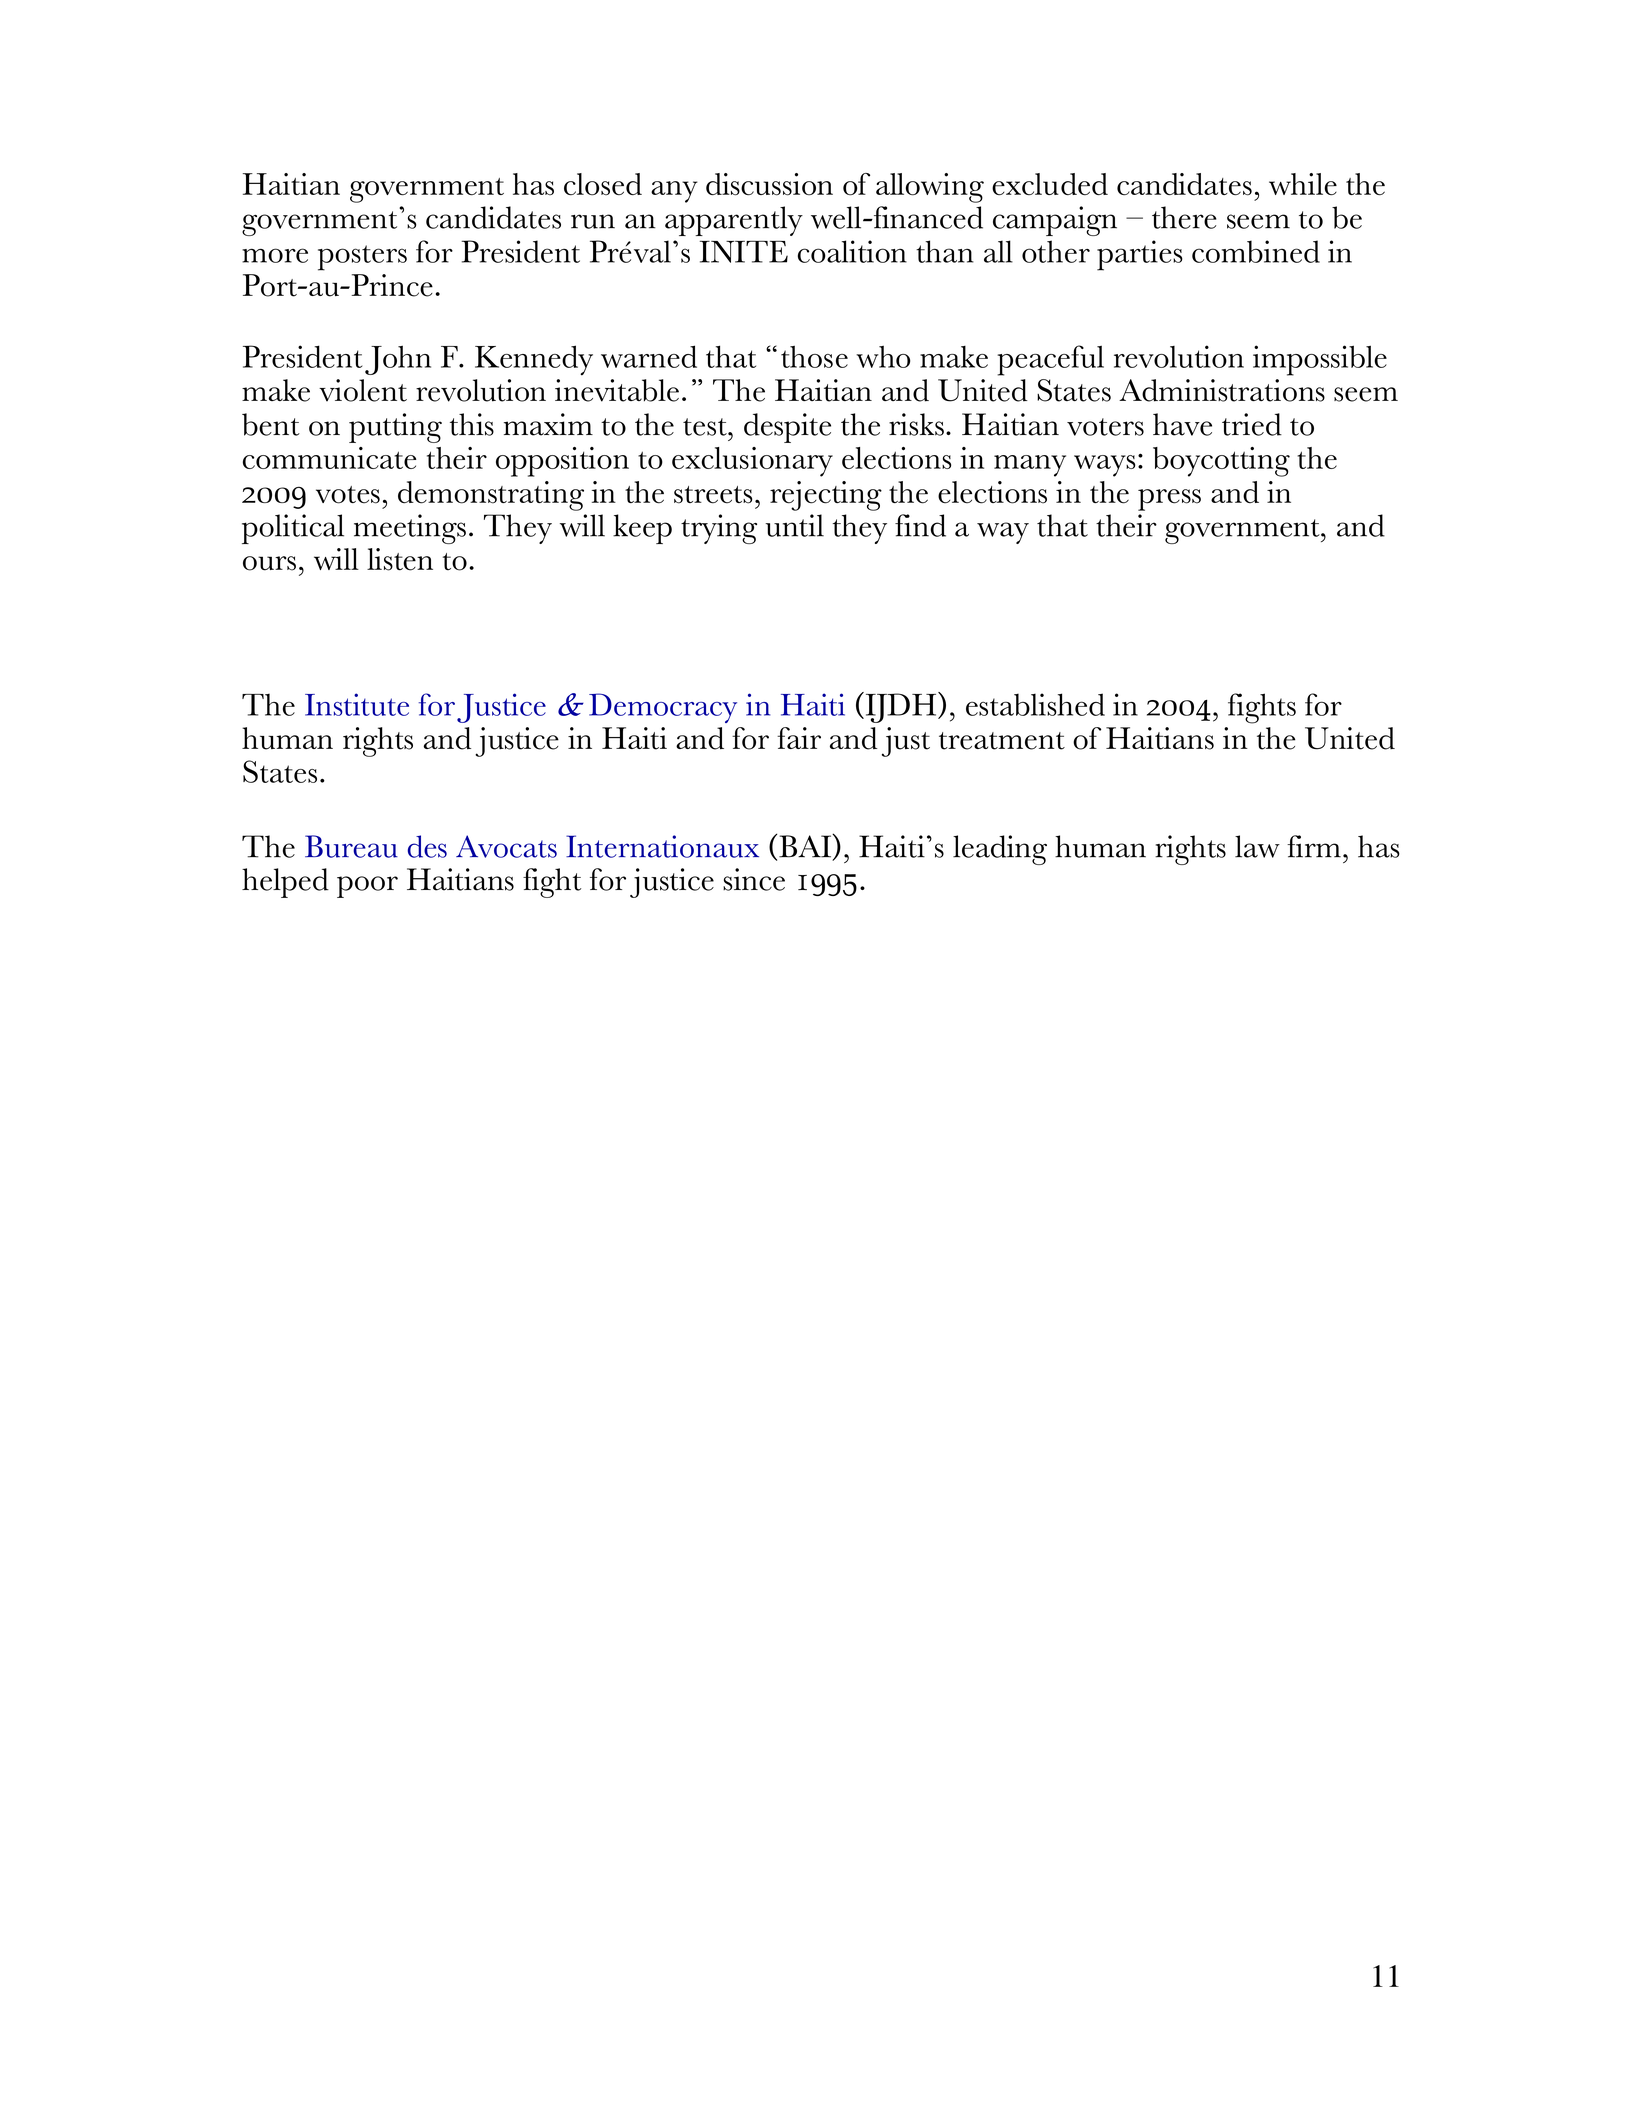 This image has width=1643, height=2126. What do you see at coordinates (769, 184) in the image?
I see `discussion` at bounding box center [769, 184].
